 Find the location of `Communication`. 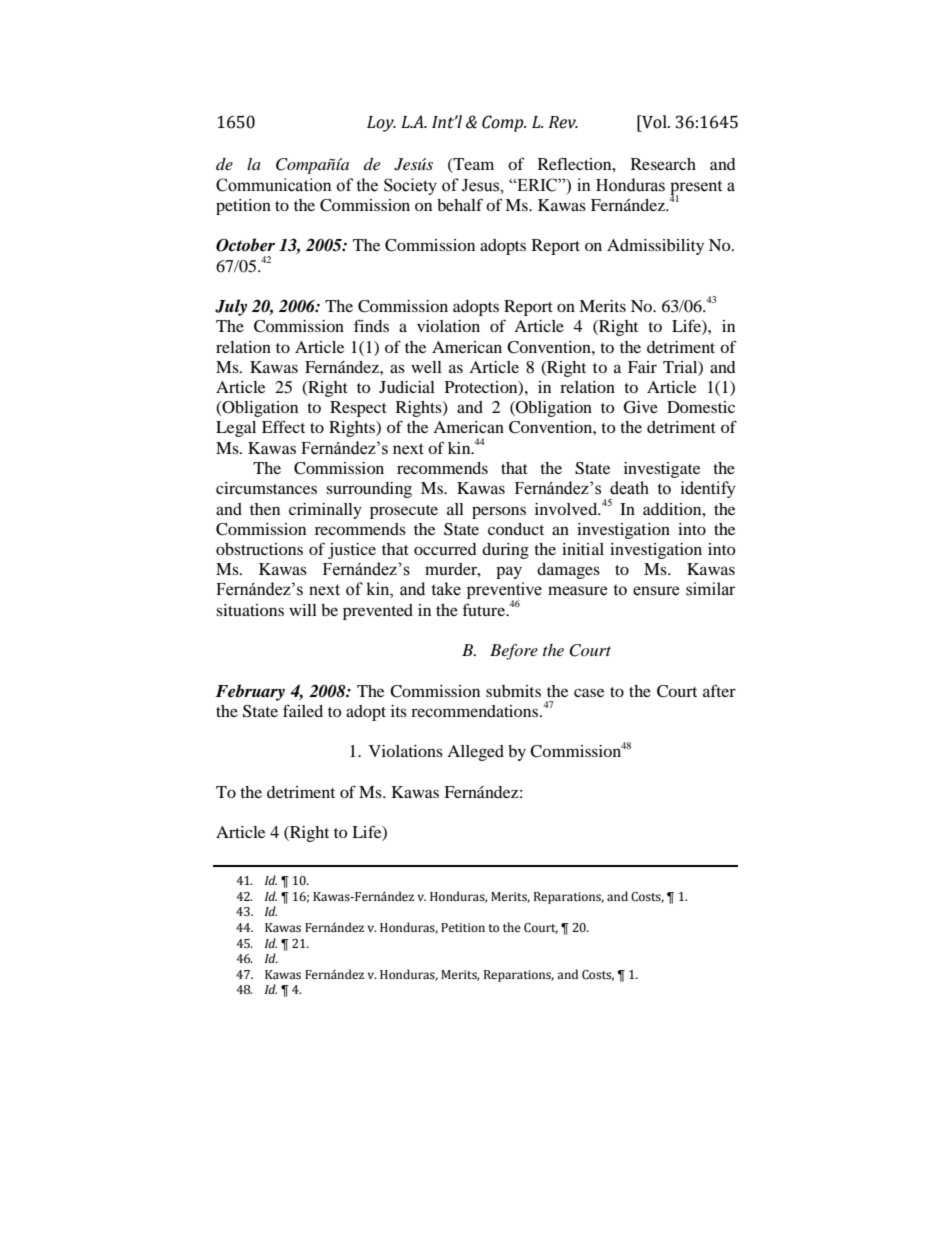

Communication is located at coordinates (274, 185).
